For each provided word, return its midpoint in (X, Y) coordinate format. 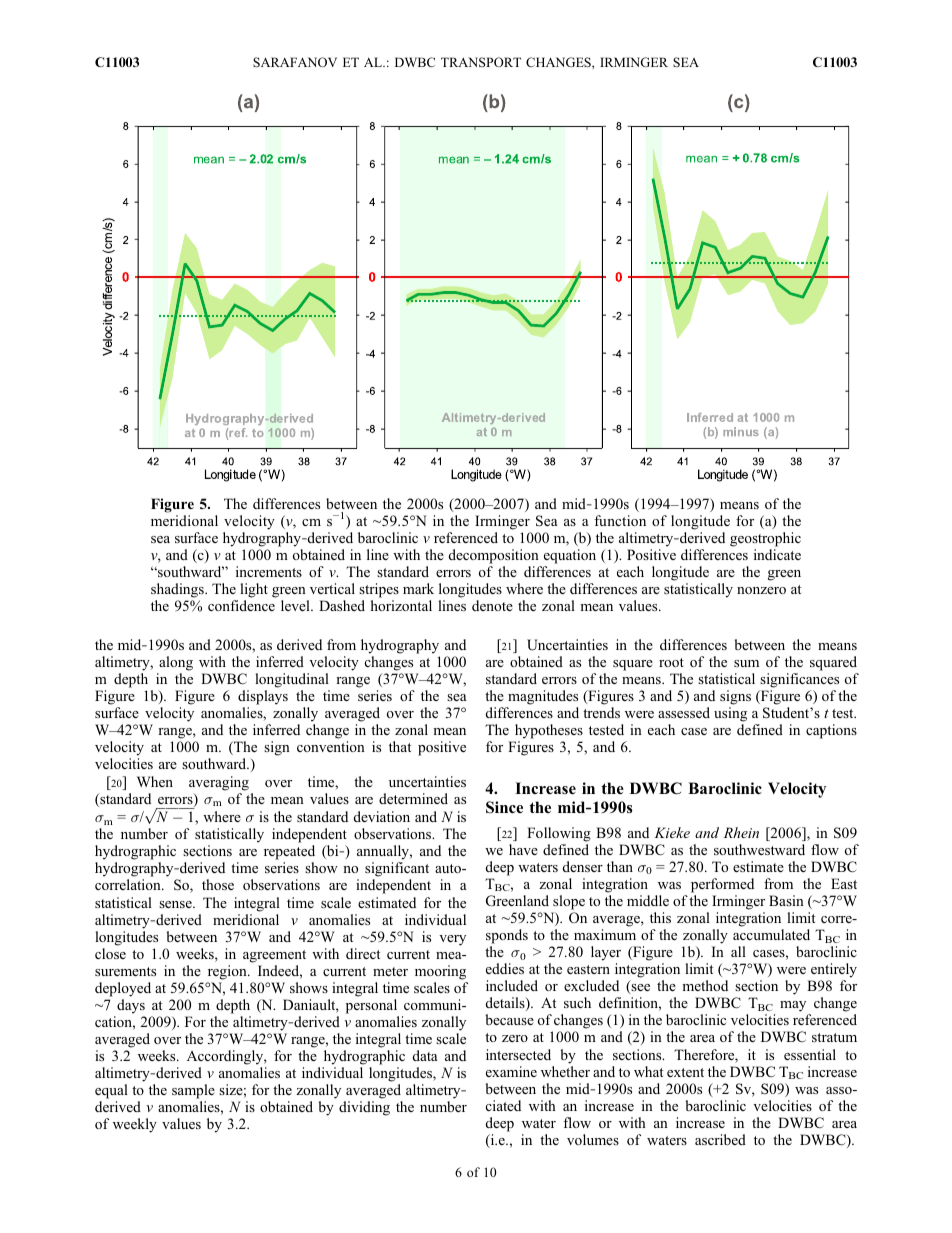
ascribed (720, 1139)
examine (511, 1071)
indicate (777, 554)
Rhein (741, 832)
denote (492, 605)
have (523, 849)
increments (269, 571)
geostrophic (765, 539)
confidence (241, 605)
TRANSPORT (481, 62)
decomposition (494, 556)
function (620, 520)
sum (746, 663)
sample (193, 1091)
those (218, 884)
